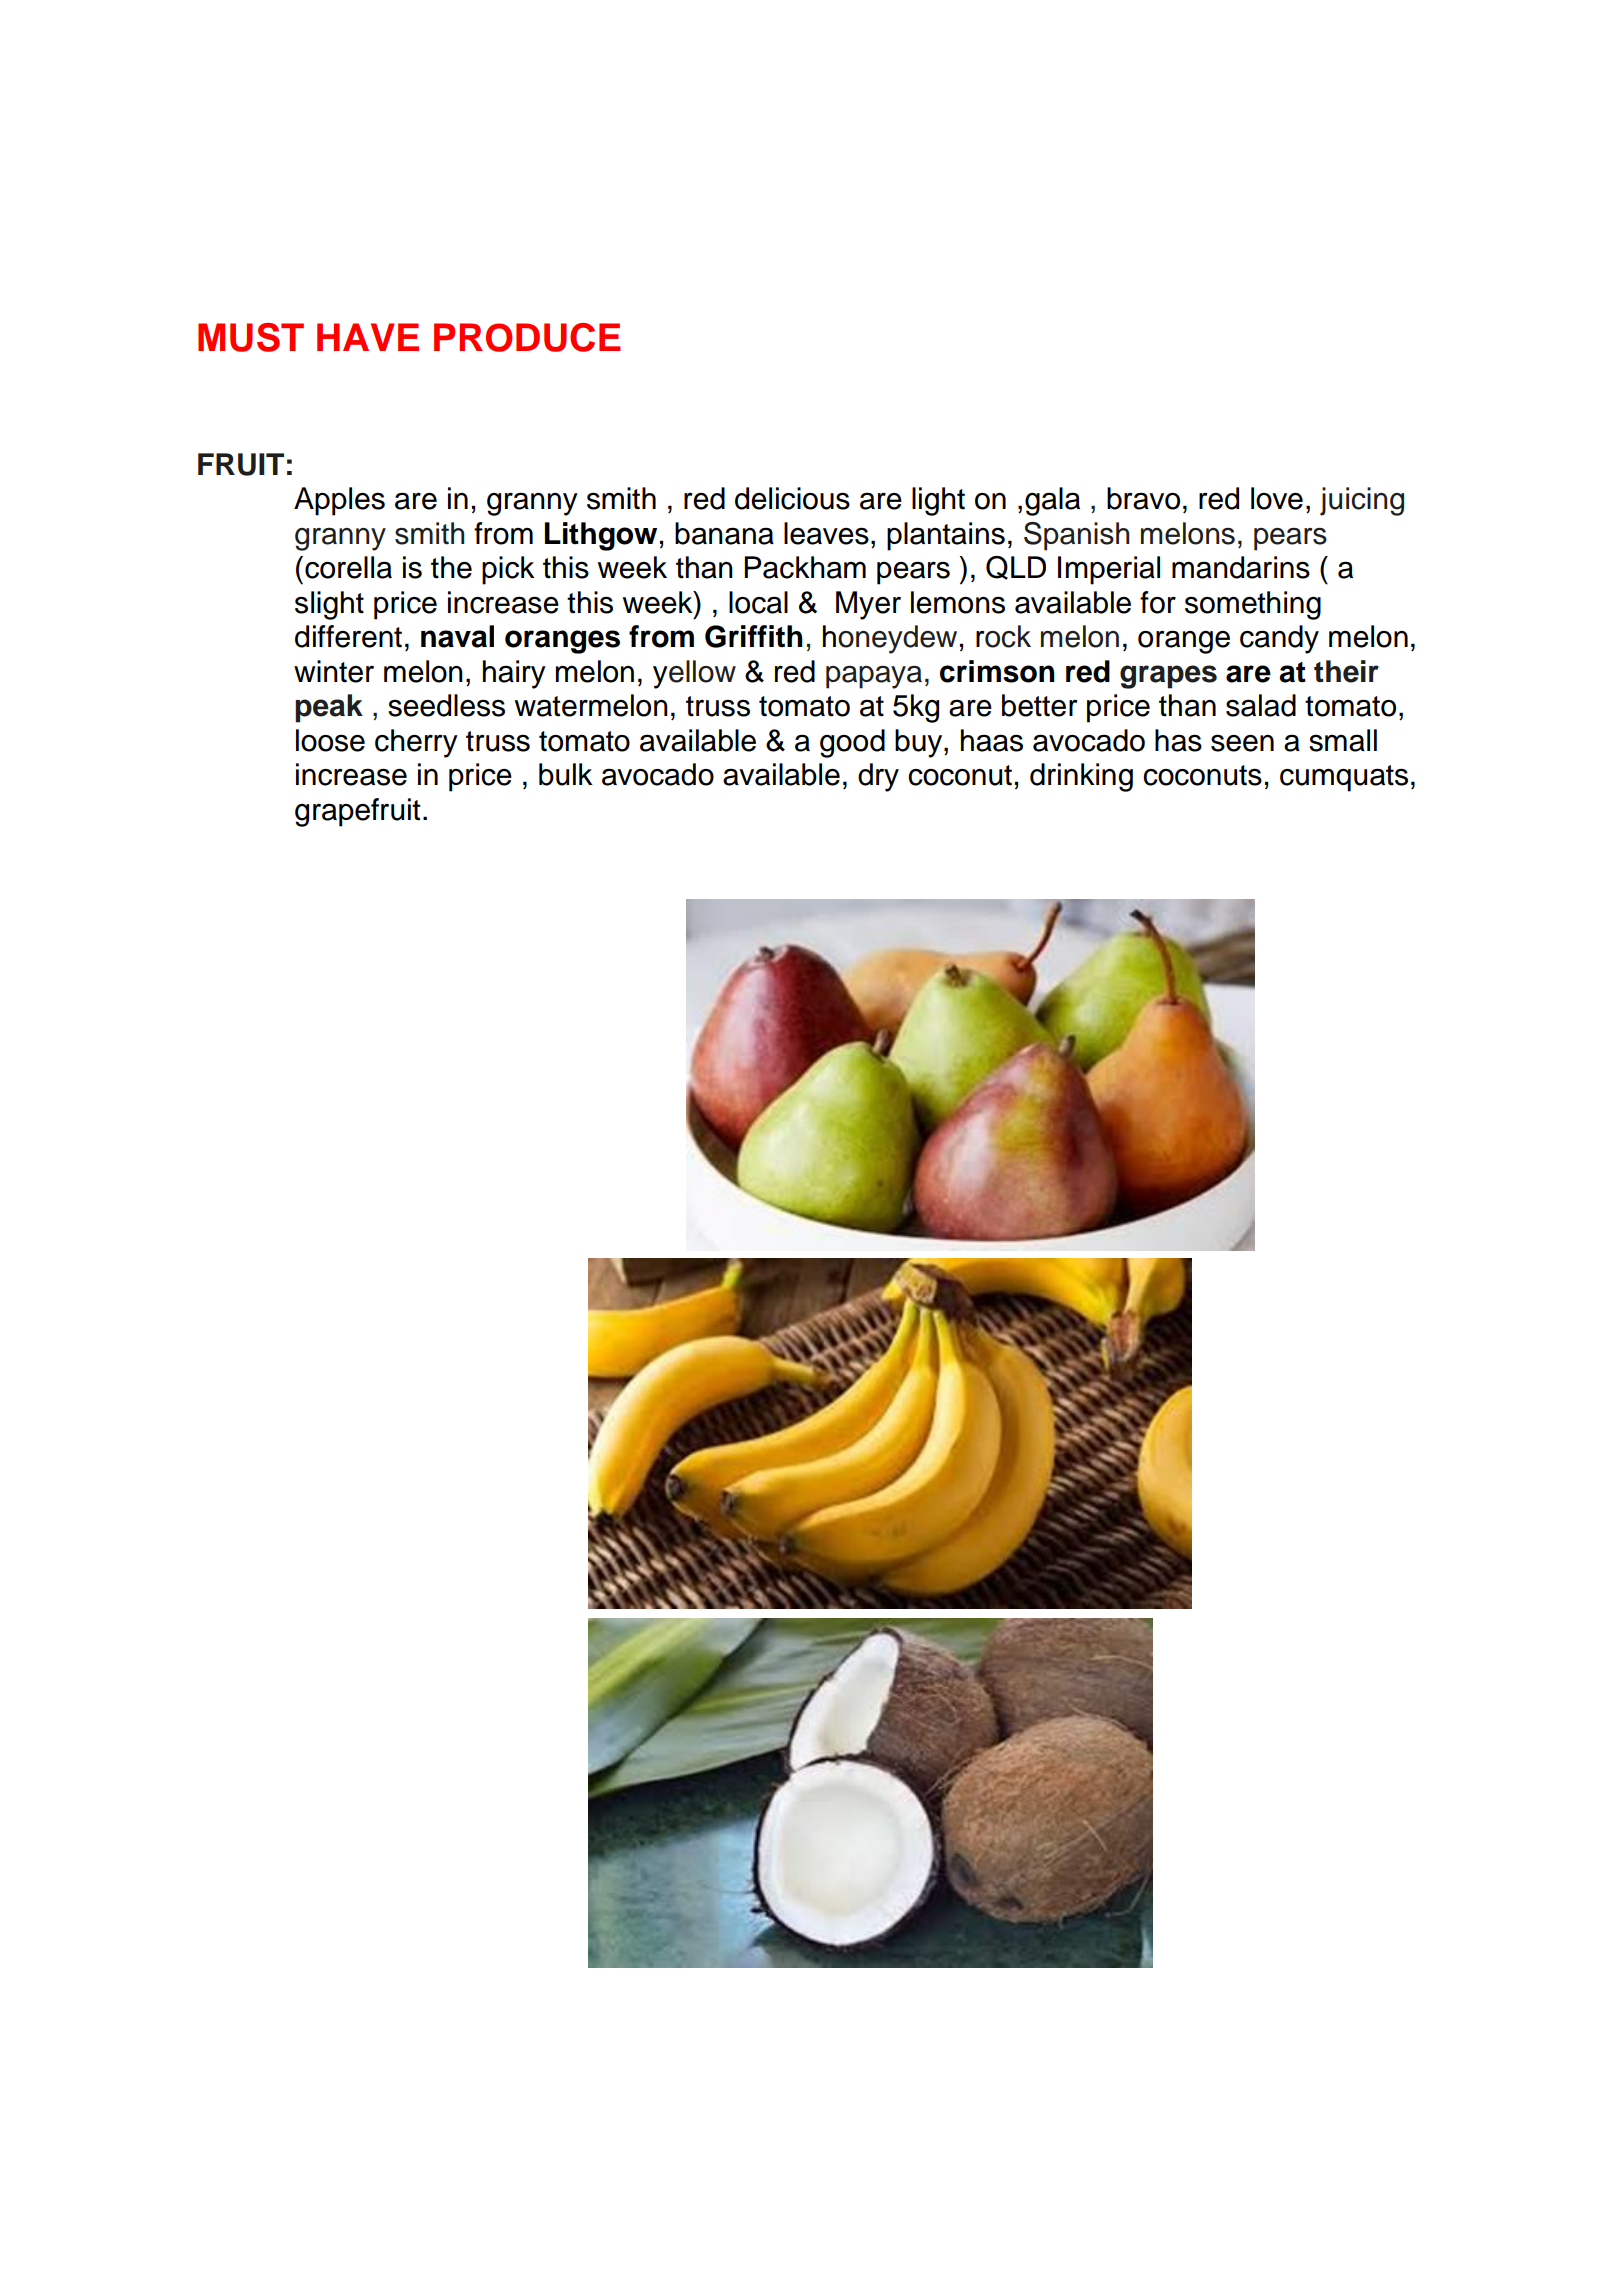 The height and width of the screenshot is (2294, 1622). Describe the element at coordinates (330, 740) in the screenshot. I see `loose` at that location.
